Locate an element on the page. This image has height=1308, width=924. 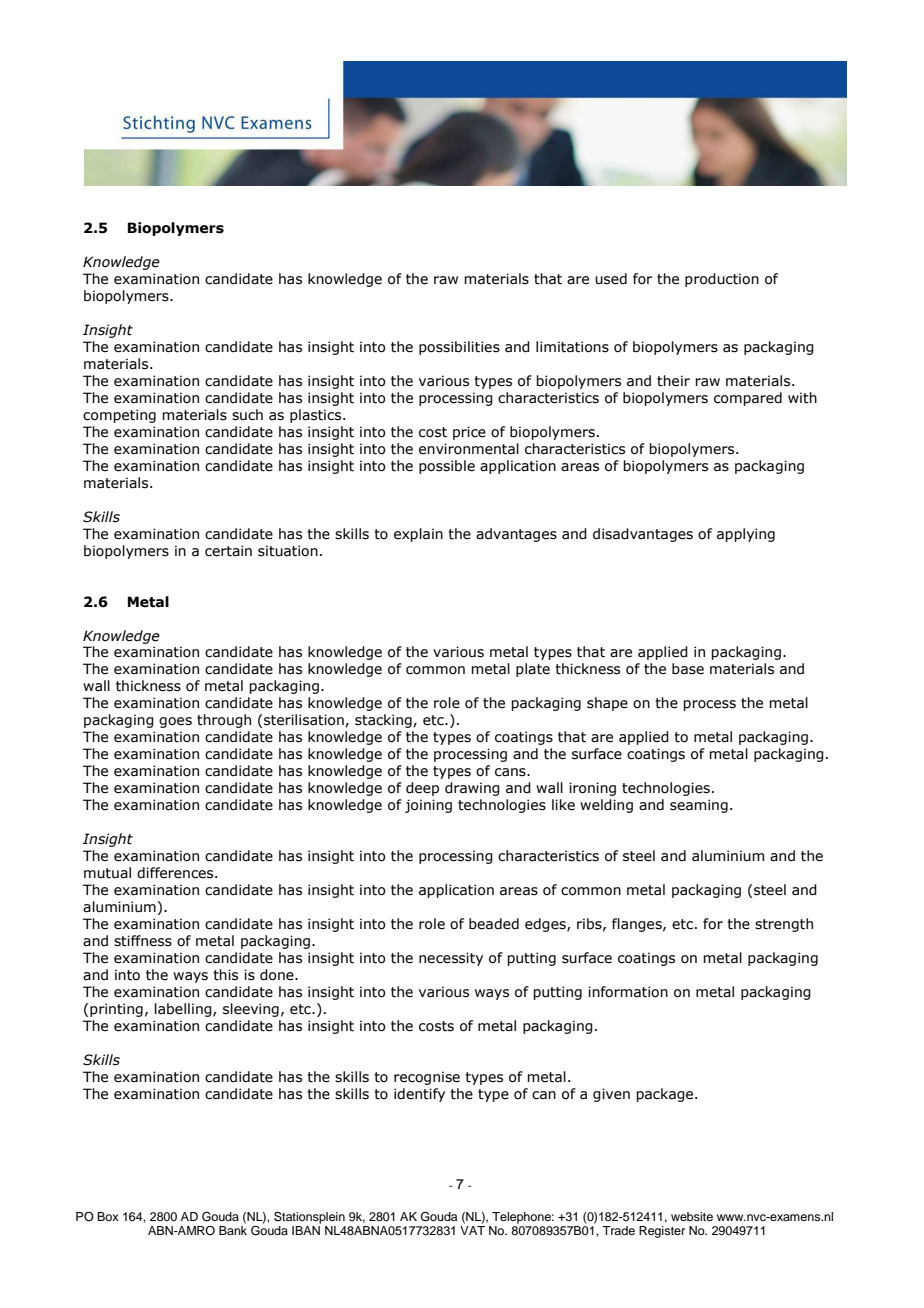
VAT is located at coordinates (472, 1229).
